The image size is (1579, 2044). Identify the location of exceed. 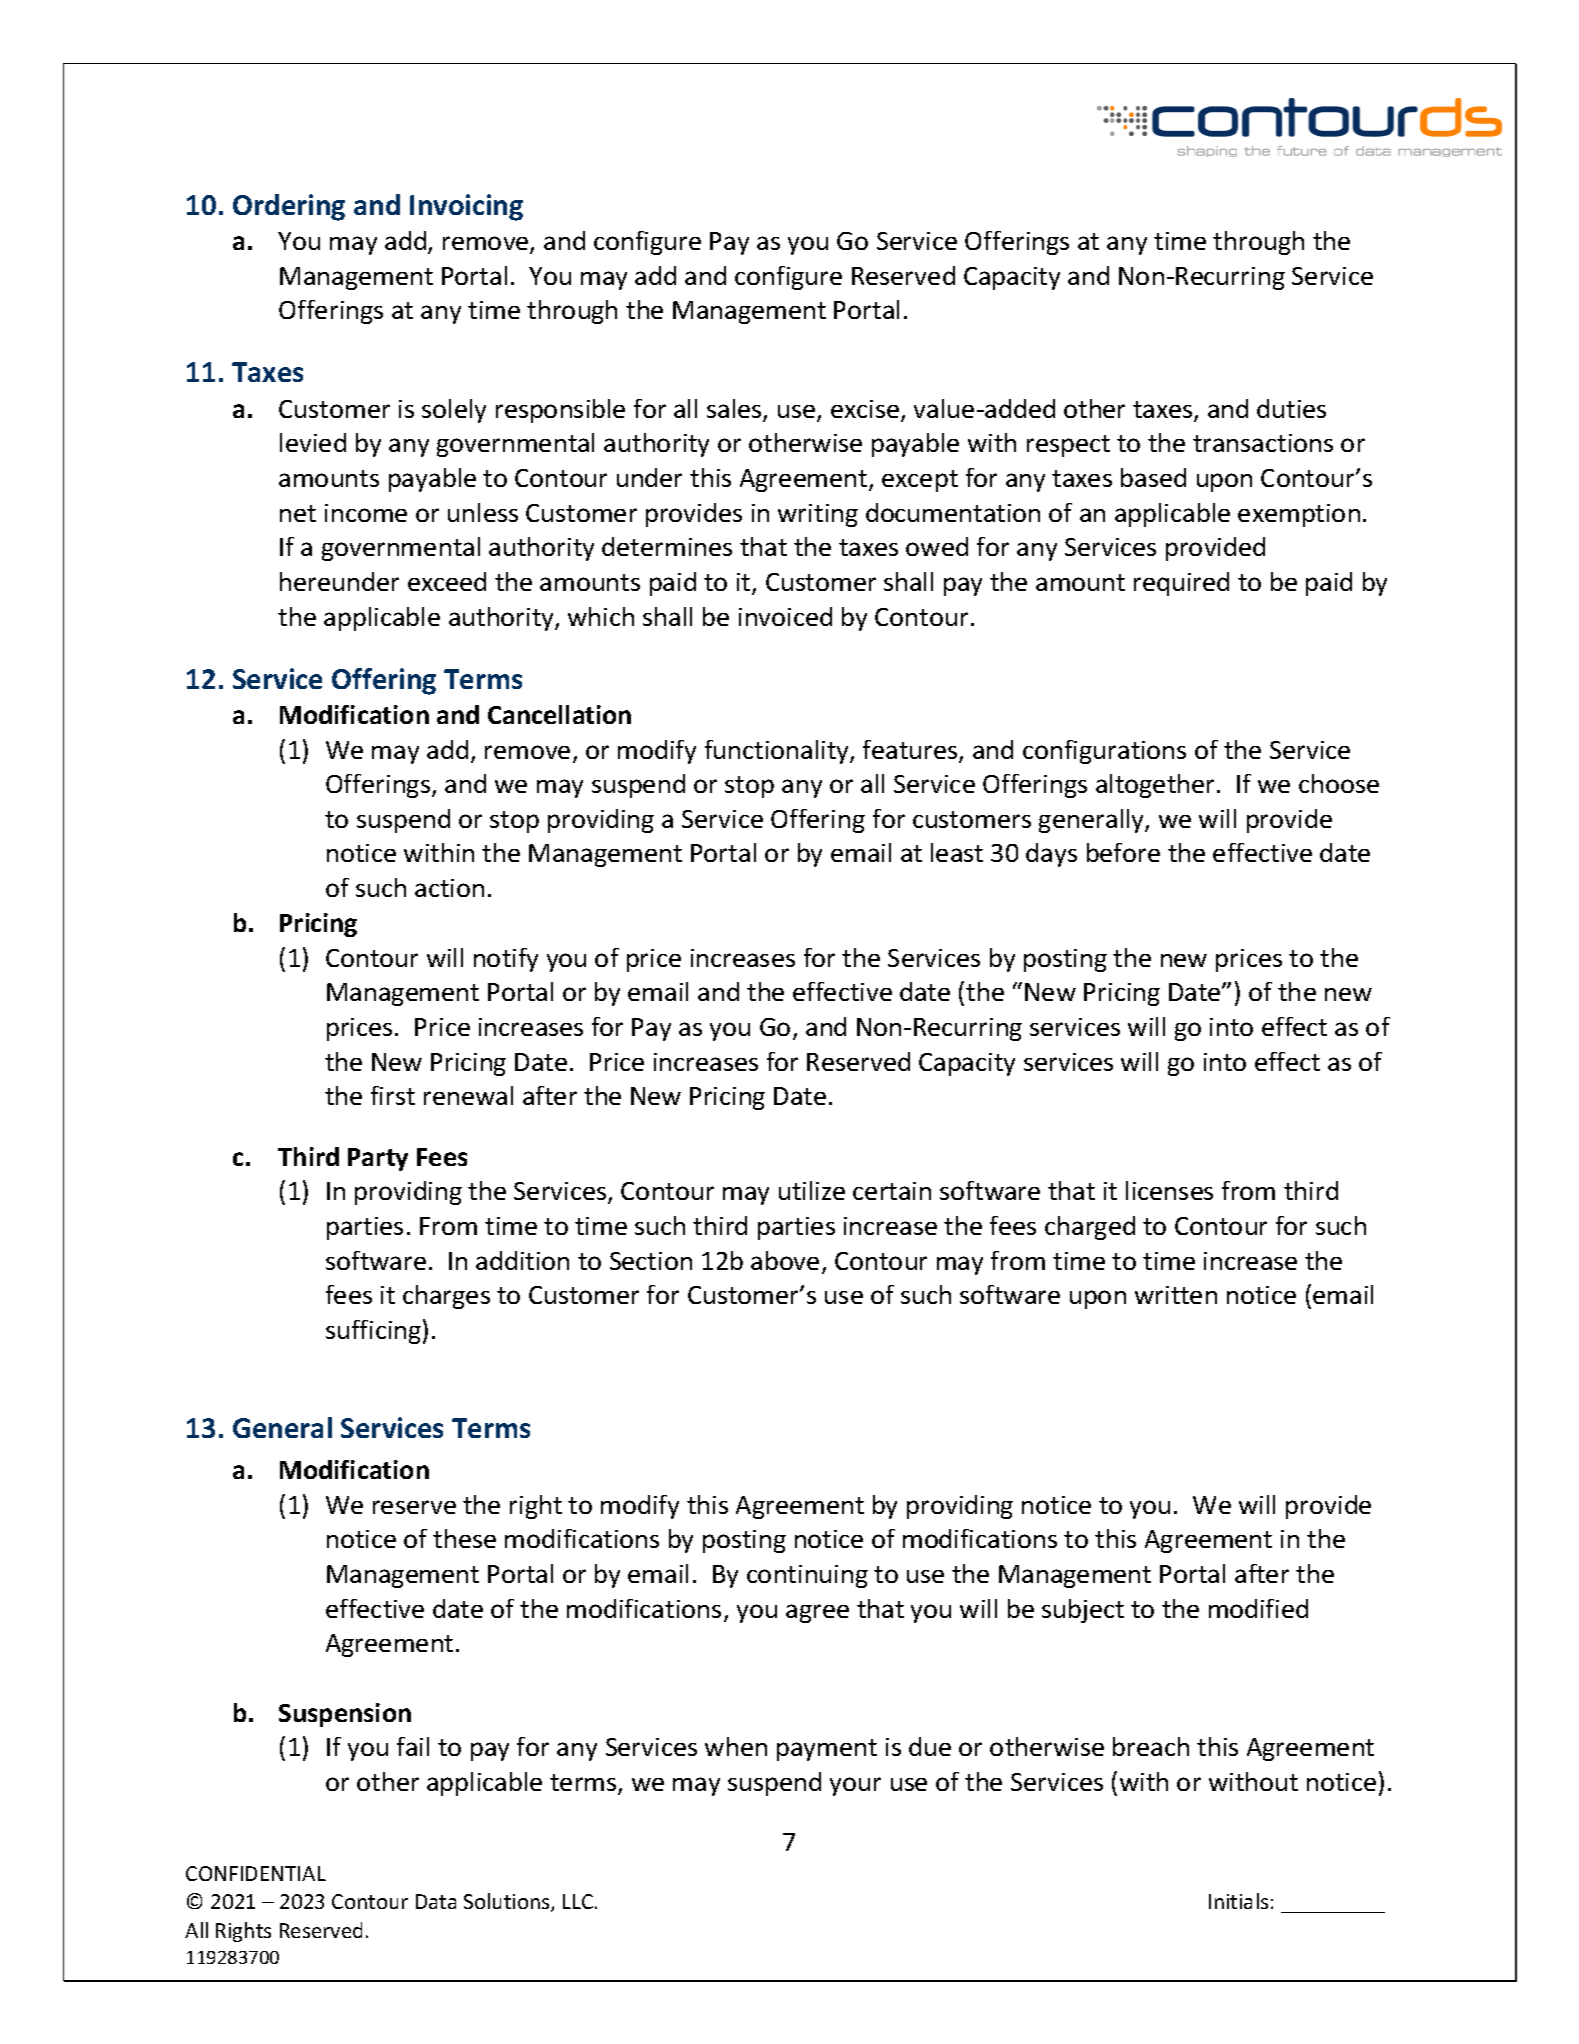
(447, 581).
